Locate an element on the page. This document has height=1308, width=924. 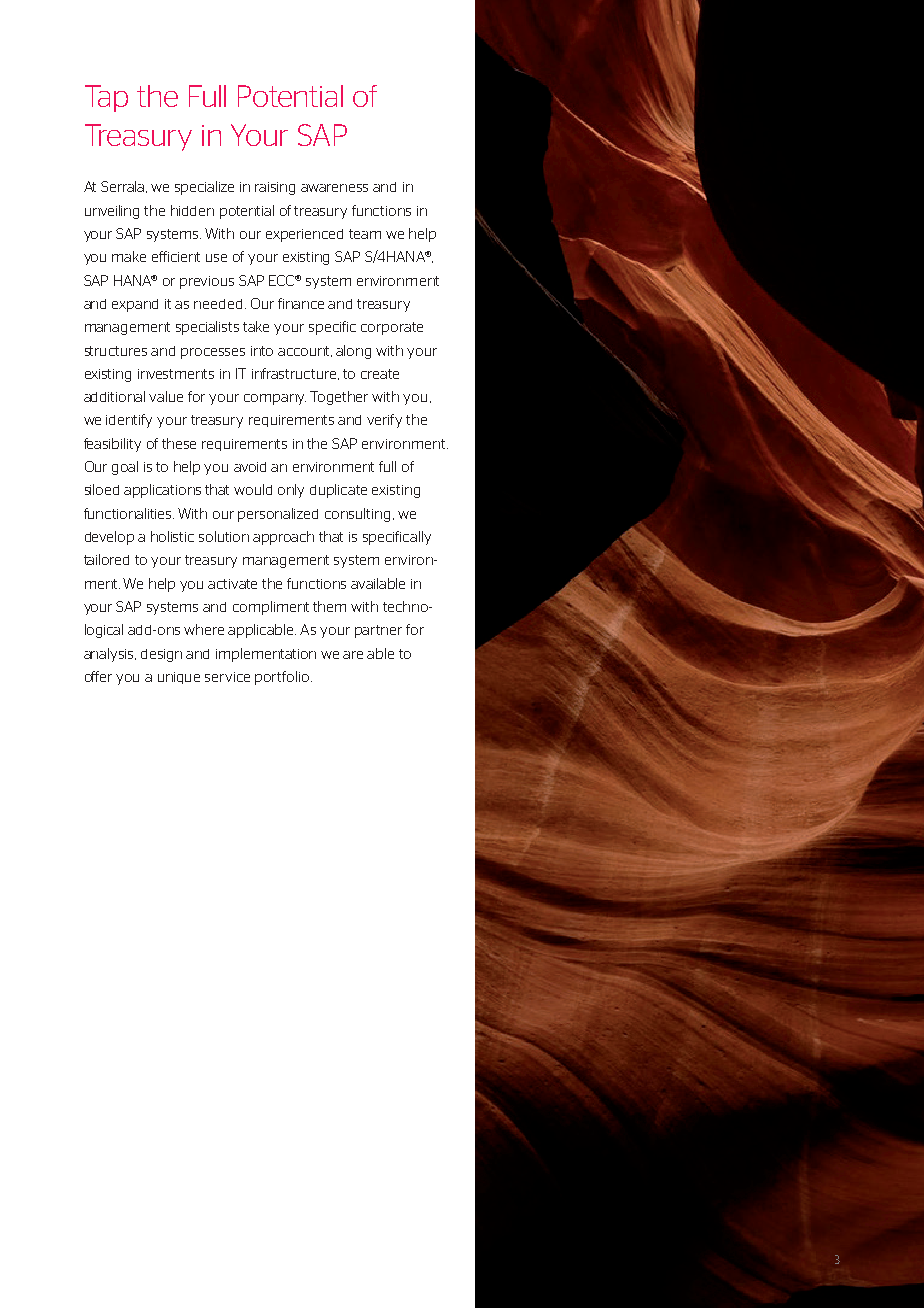
unveiling is located at coordinates (112, 212).
